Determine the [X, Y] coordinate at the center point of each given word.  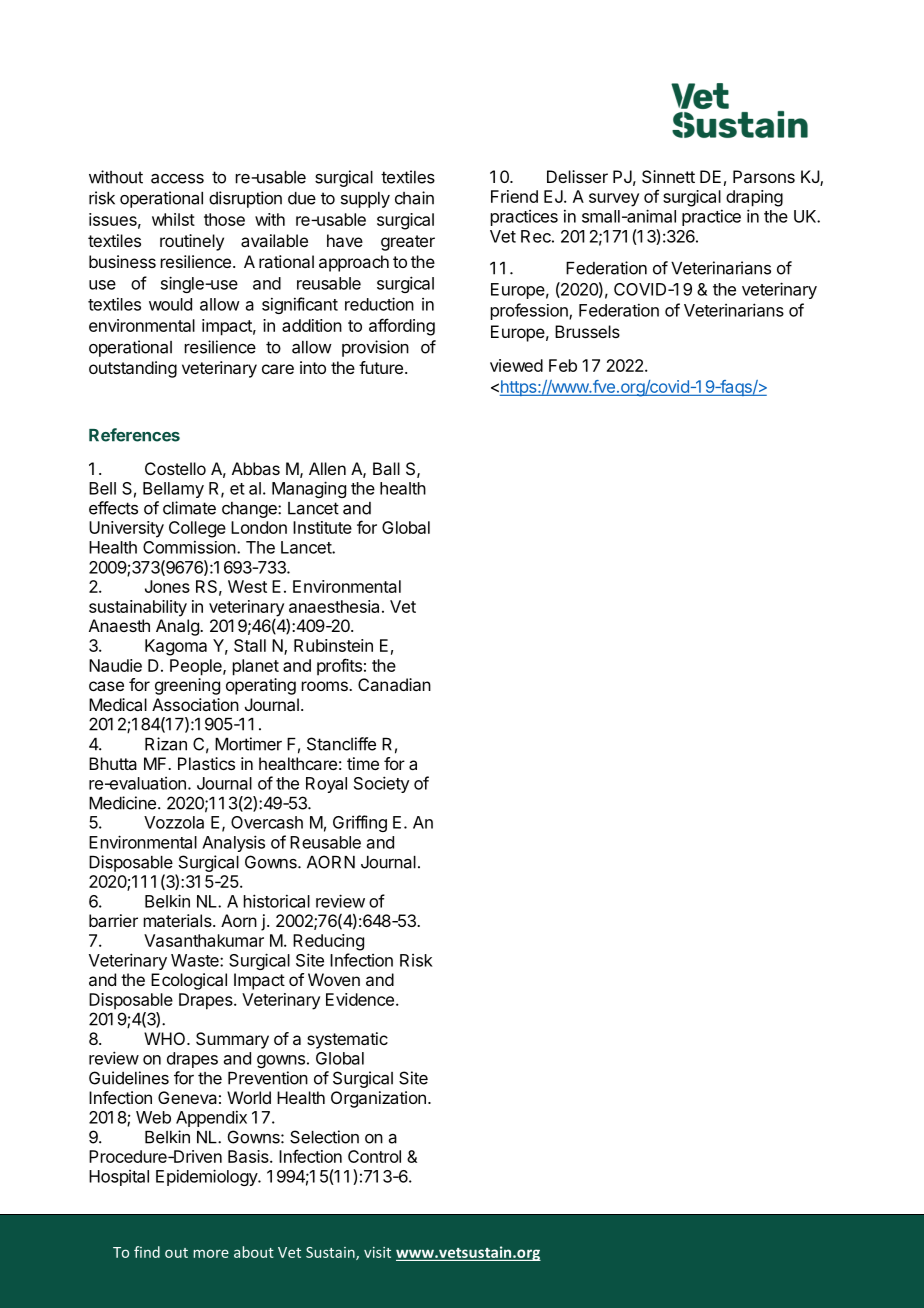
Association [195, 704]
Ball [386, 468]
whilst [173, 219]
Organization [378, 1099]
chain [414, 198]
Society [382, 784]
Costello [175, 468]
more [211, 1253]
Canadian [394, 684]
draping [754, 198]
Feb [563, 365]
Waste [196, 960]
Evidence [360, 999]
